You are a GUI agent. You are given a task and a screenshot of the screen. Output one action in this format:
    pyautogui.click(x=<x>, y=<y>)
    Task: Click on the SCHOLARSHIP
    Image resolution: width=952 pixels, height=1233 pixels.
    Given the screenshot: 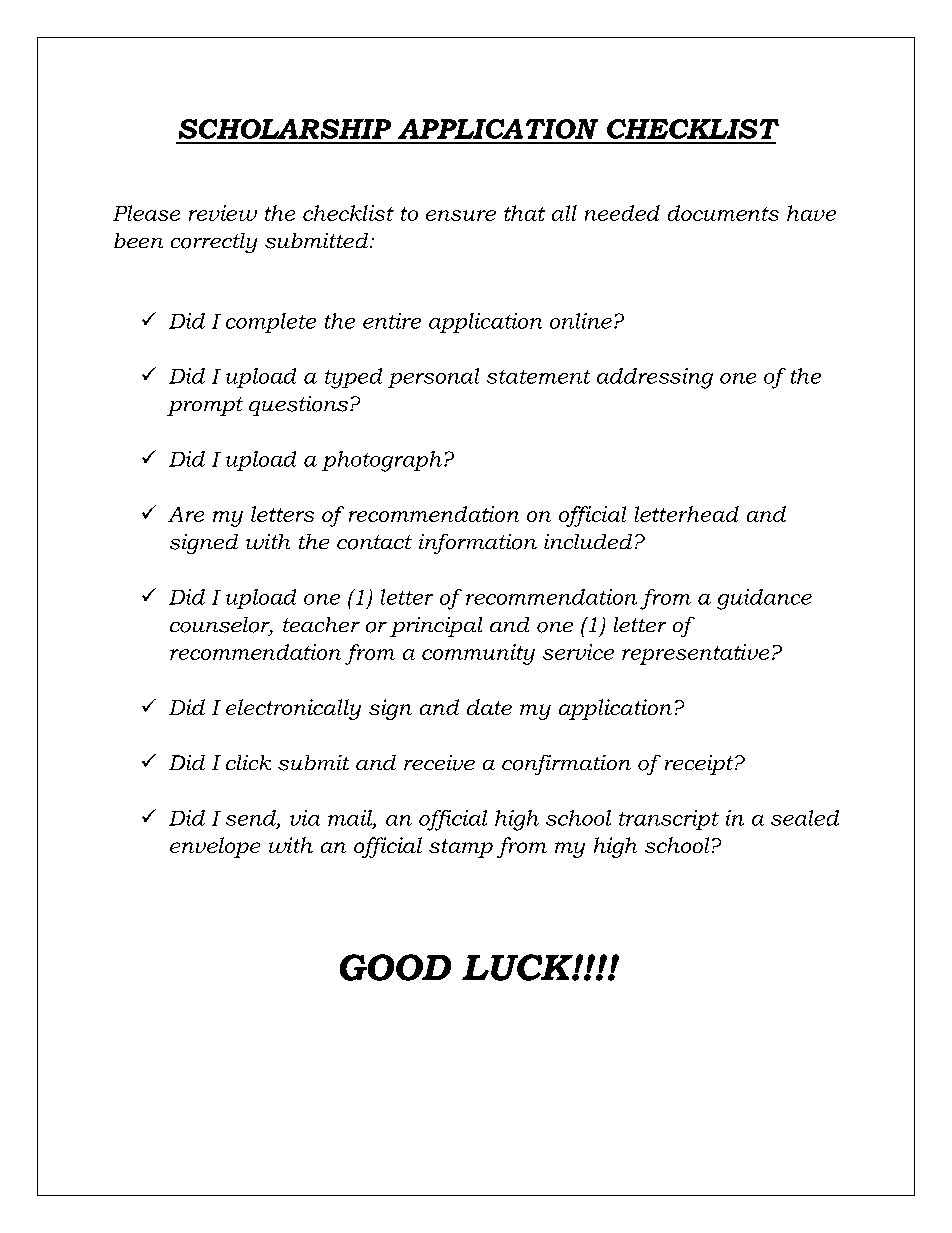 What is the action you would take?
    pyautogui.click(x=285, y=129)
